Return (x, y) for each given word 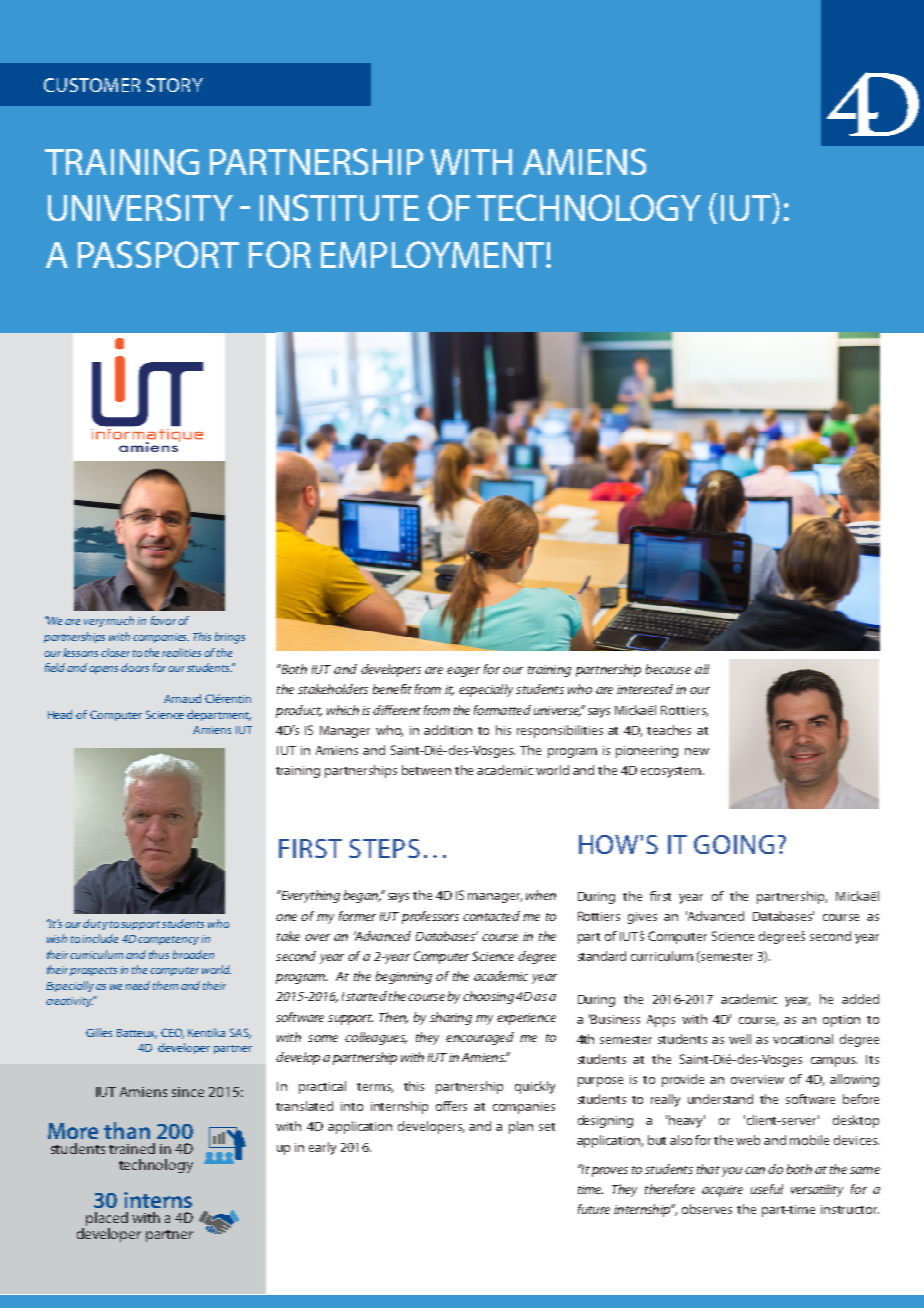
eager (463, 672)
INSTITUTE (339, 207)
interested (645, 689)
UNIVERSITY (140, 207)
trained (132, 1148)
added (860, 999)
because (668, 669)
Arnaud (182, 698)
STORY (175, 85)
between (426, 770)
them (165, 985)
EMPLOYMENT (434, 254)
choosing (488, 997)
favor (163, 620)
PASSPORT (158, 254)
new (697, 751)
